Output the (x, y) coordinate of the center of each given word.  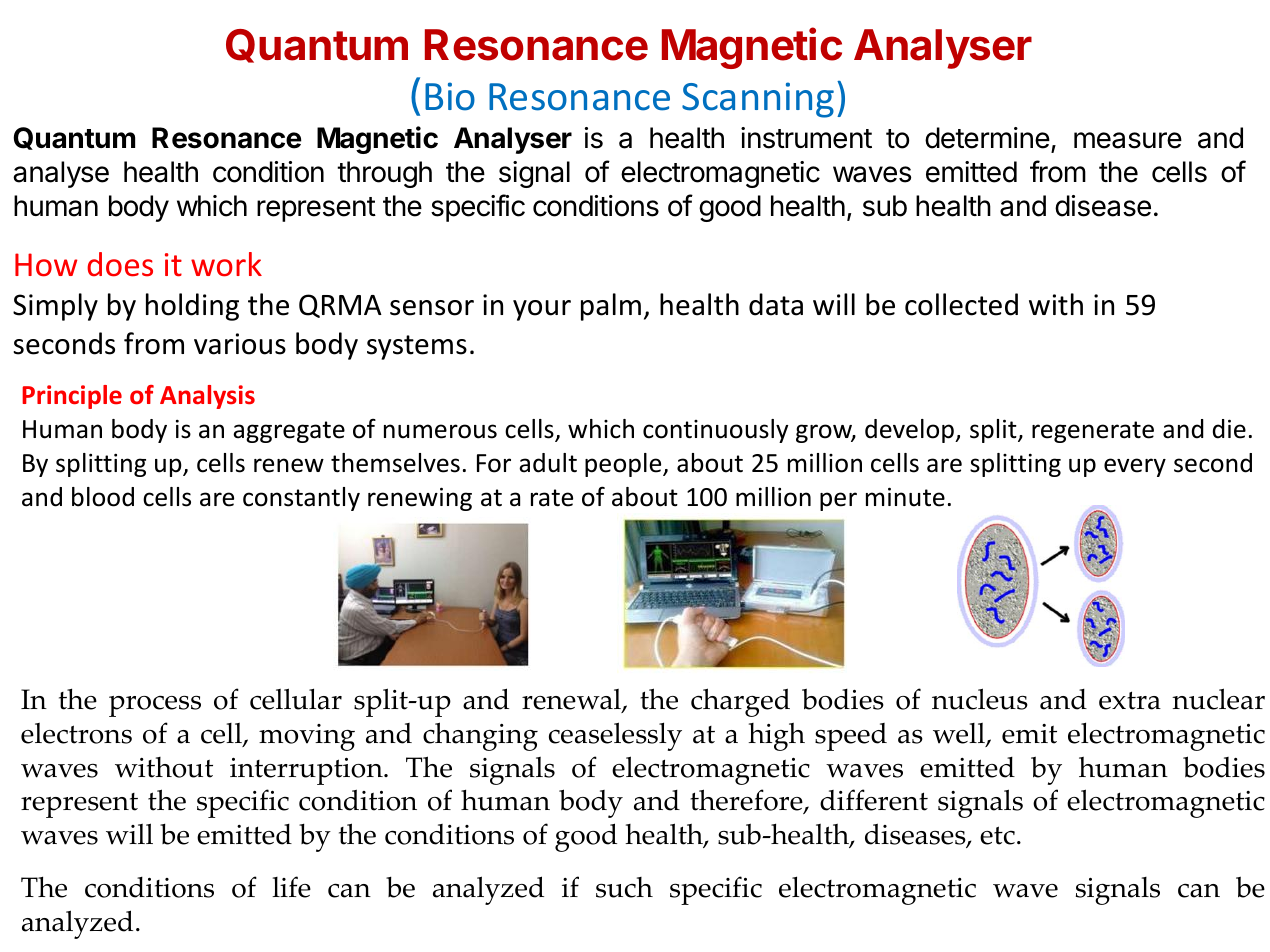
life (291, 887)
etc (997, 835)
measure (1128, 140)
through (384, 174)
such (624, 887)
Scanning (758, 100)
